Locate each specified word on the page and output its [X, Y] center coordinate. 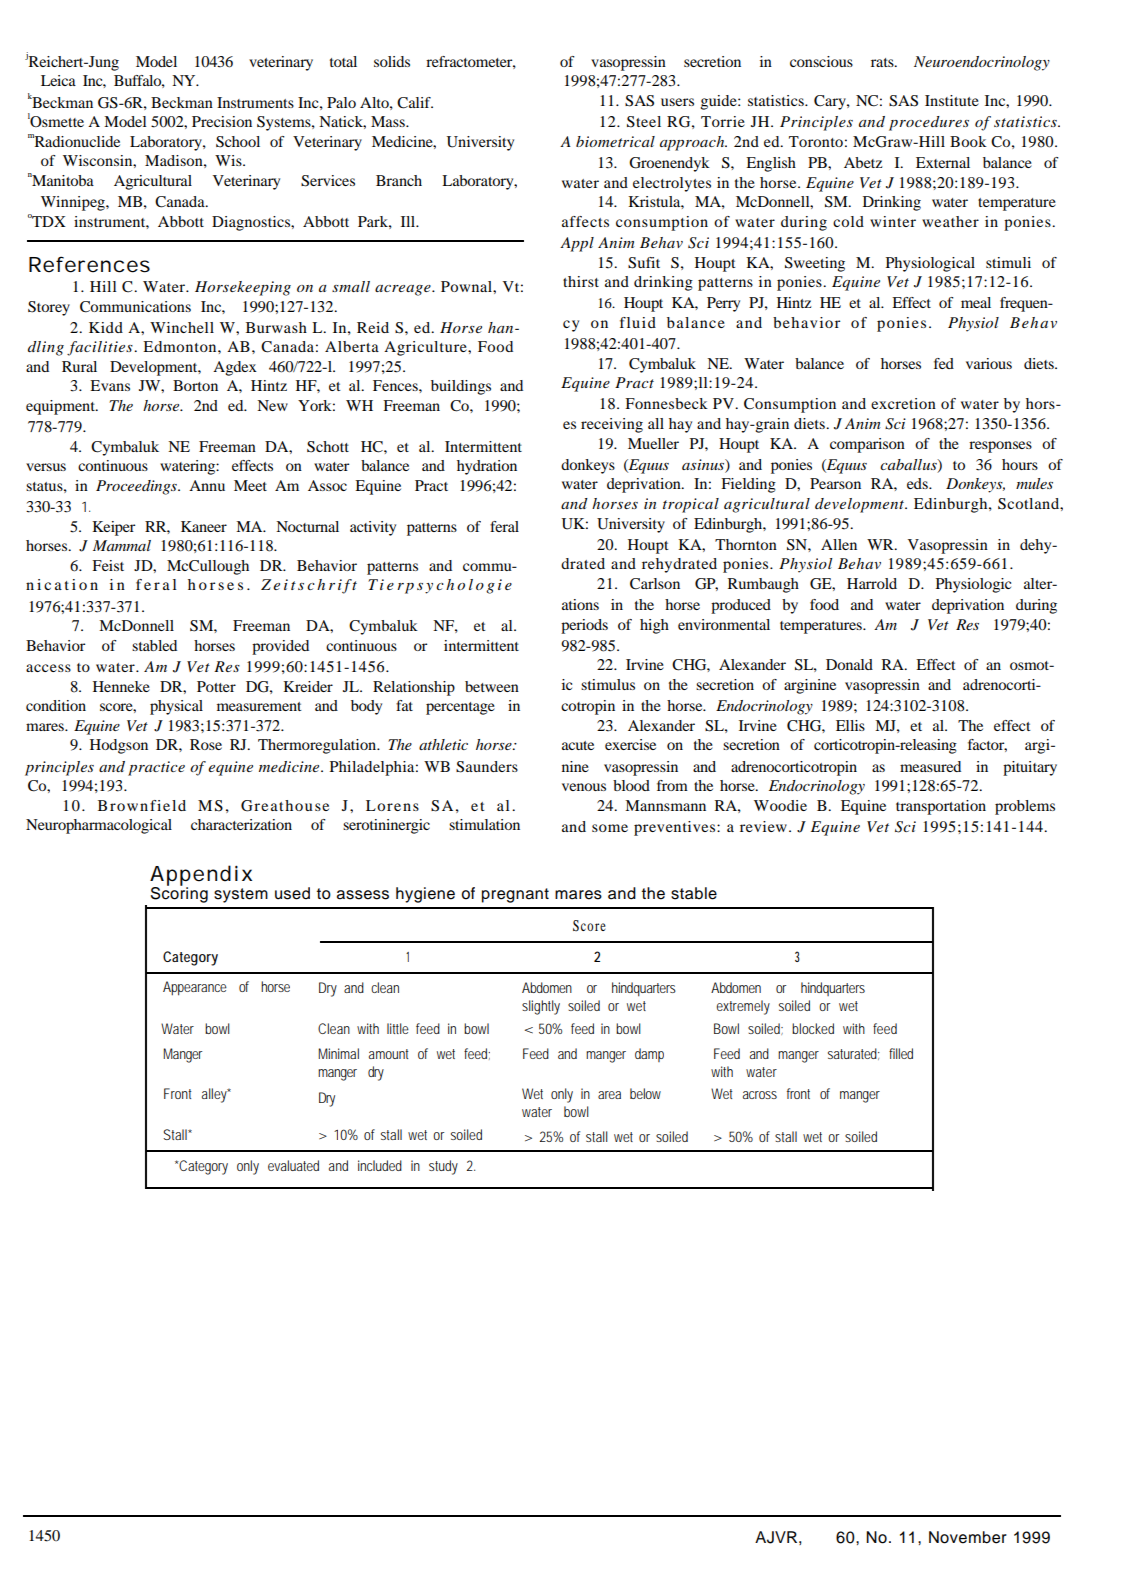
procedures [929, 123]
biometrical [615, 141]
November [968, 1537]
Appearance [195, 988]
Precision [222, 121]
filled [901, 1053]
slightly [541, 1007]
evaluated [293, 1165]
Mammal [122, 545]
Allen [839, 544]
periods [584, 626]
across [760, 1095]
